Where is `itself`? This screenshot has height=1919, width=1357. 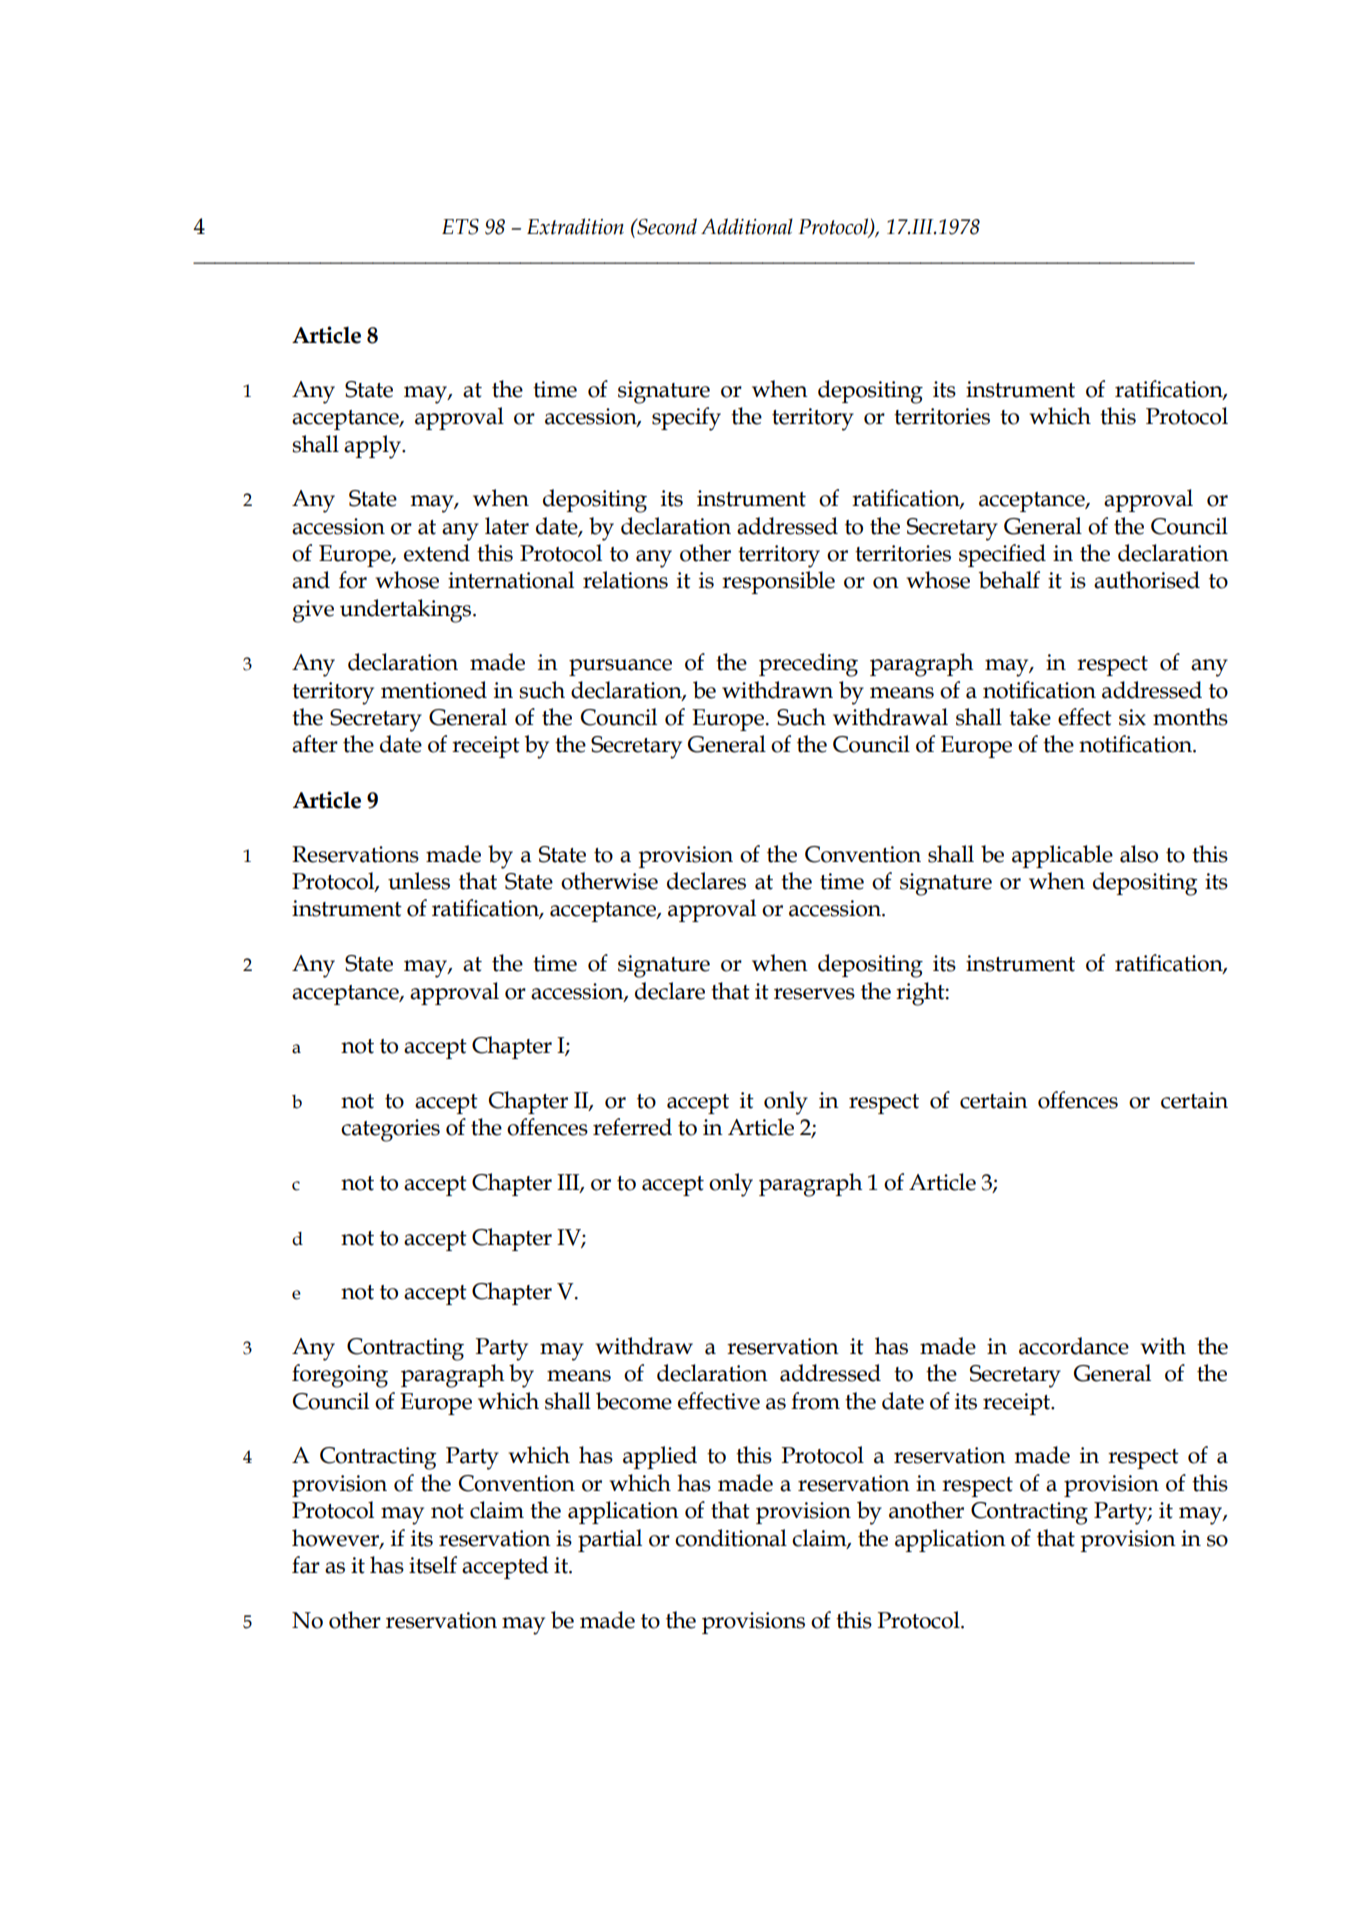
itself is located at coordinates (433, 1565).
